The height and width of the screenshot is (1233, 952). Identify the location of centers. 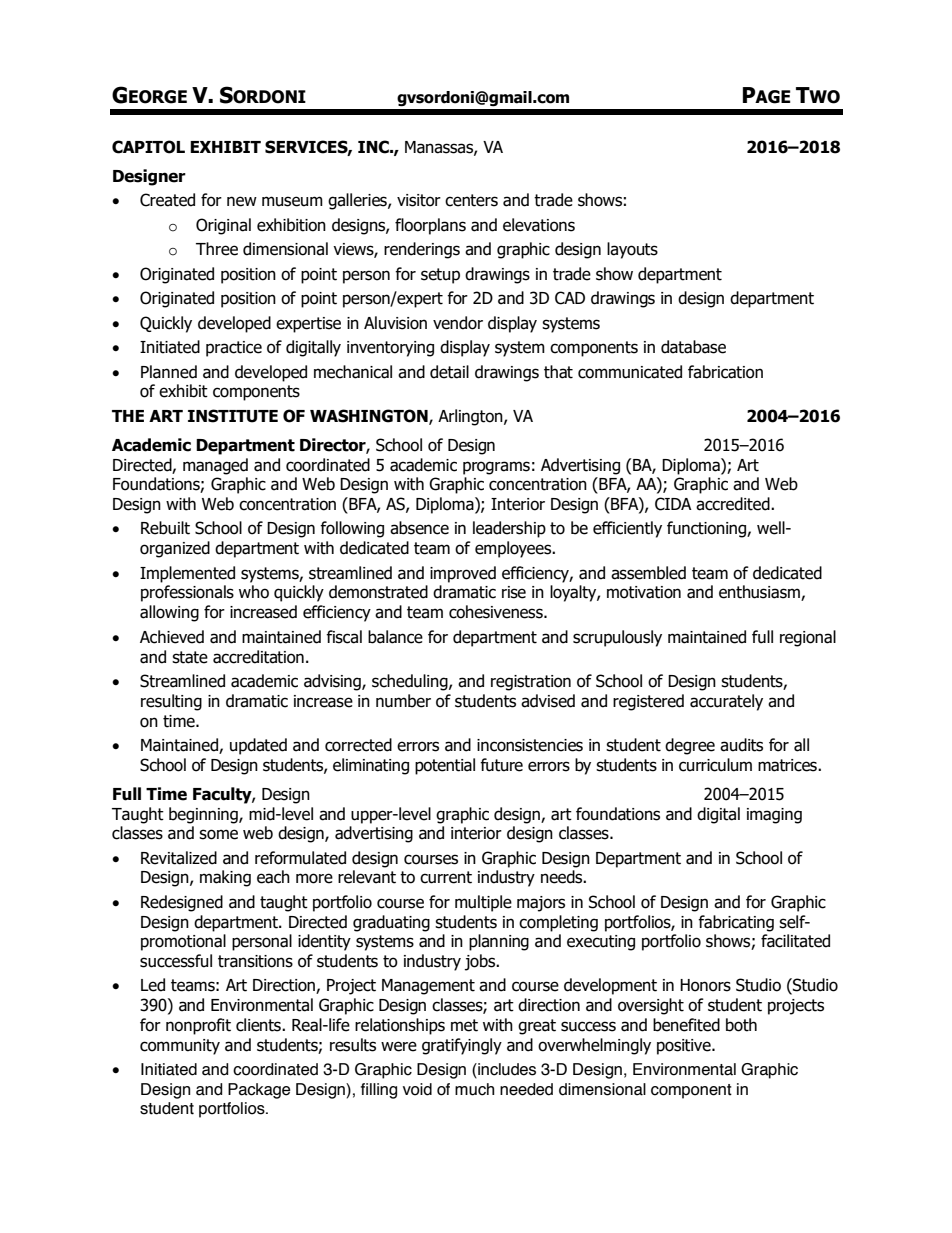
(471, 200).
